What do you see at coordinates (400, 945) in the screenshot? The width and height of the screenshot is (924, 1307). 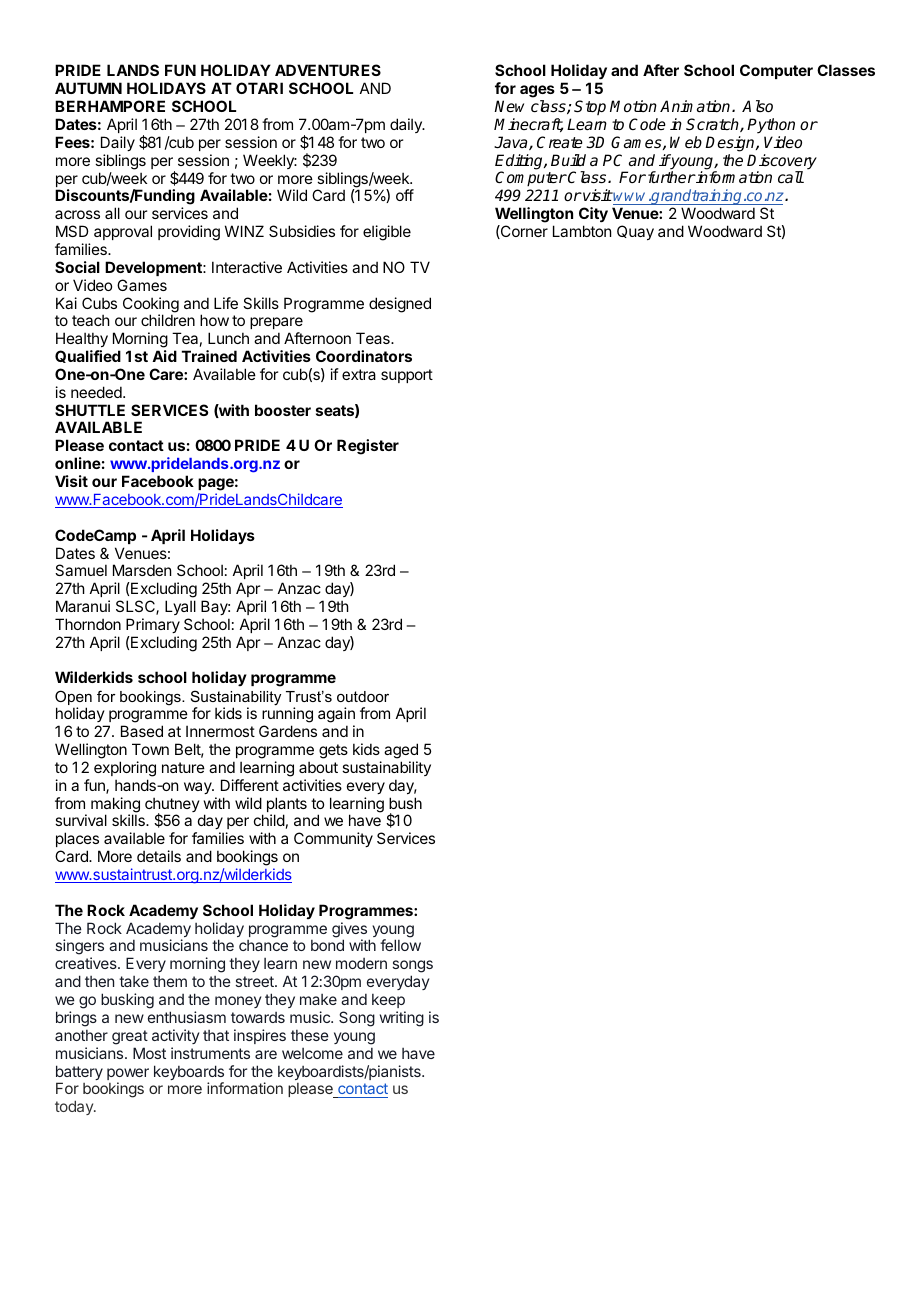 I see `fellow` at bounding box center [400, 945].
